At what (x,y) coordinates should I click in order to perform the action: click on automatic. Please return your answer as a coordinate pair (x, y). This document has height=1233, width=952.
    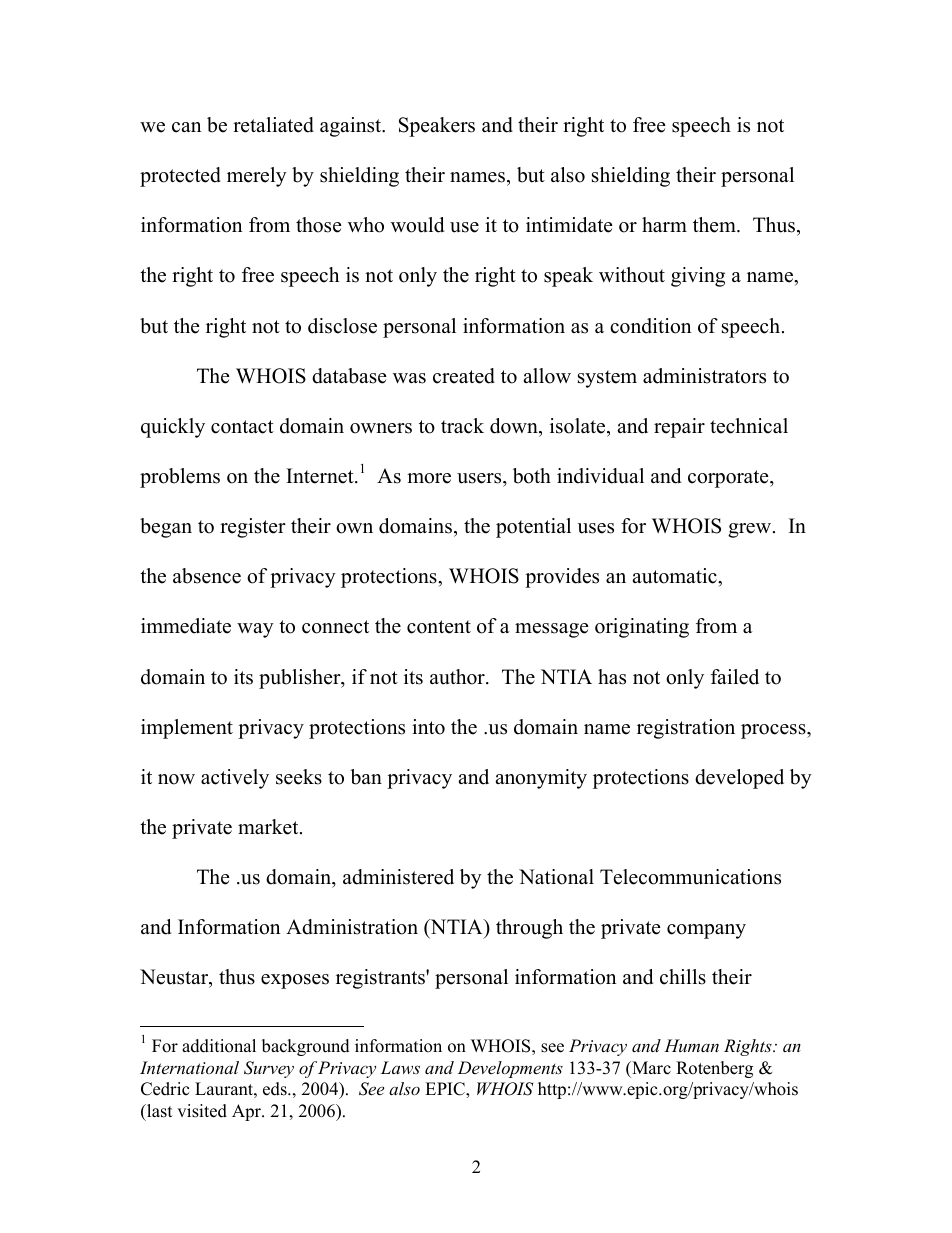
    Looking at the image, I should click on (675, 576).
